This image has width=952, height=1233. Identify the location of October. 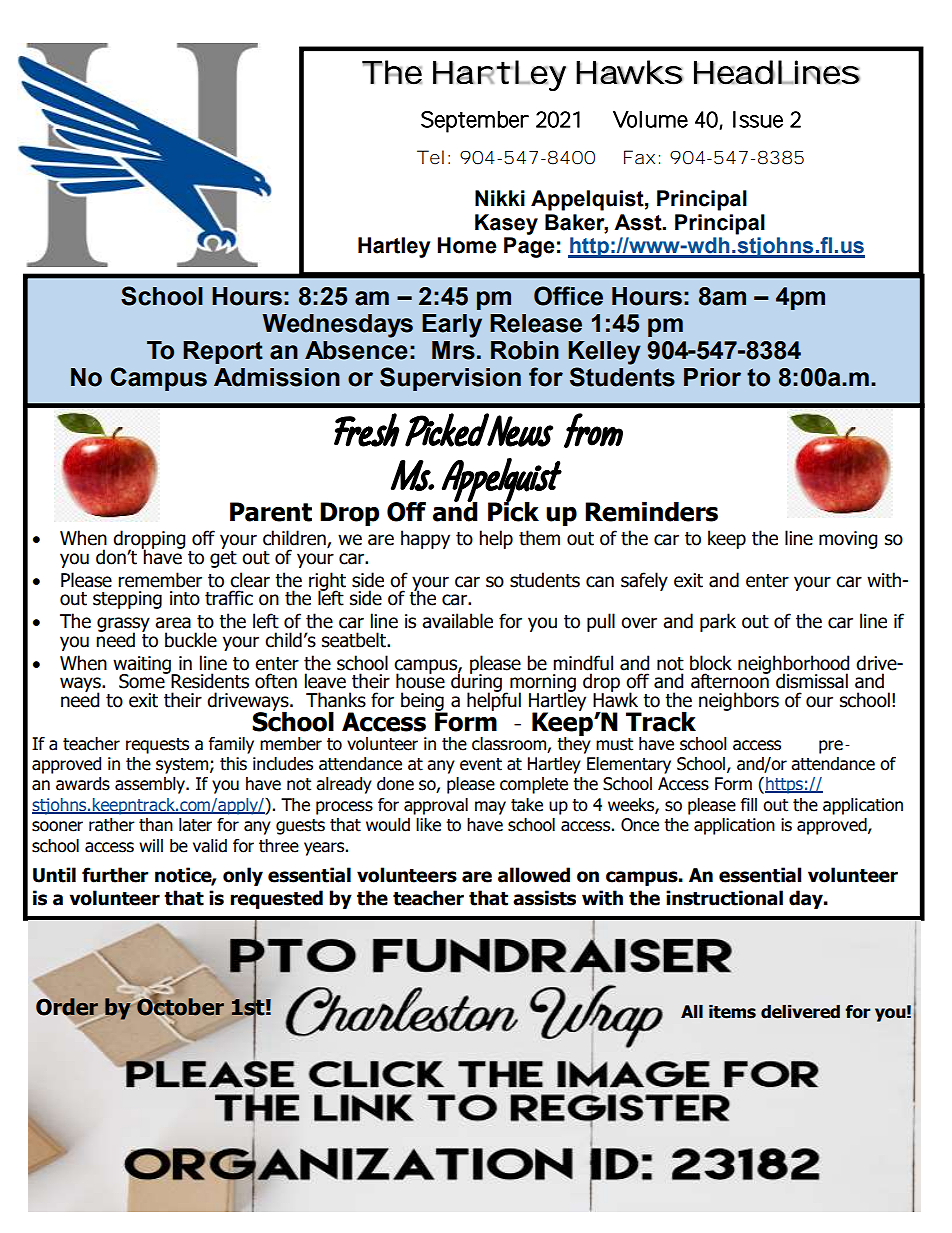
(180, 1007).
